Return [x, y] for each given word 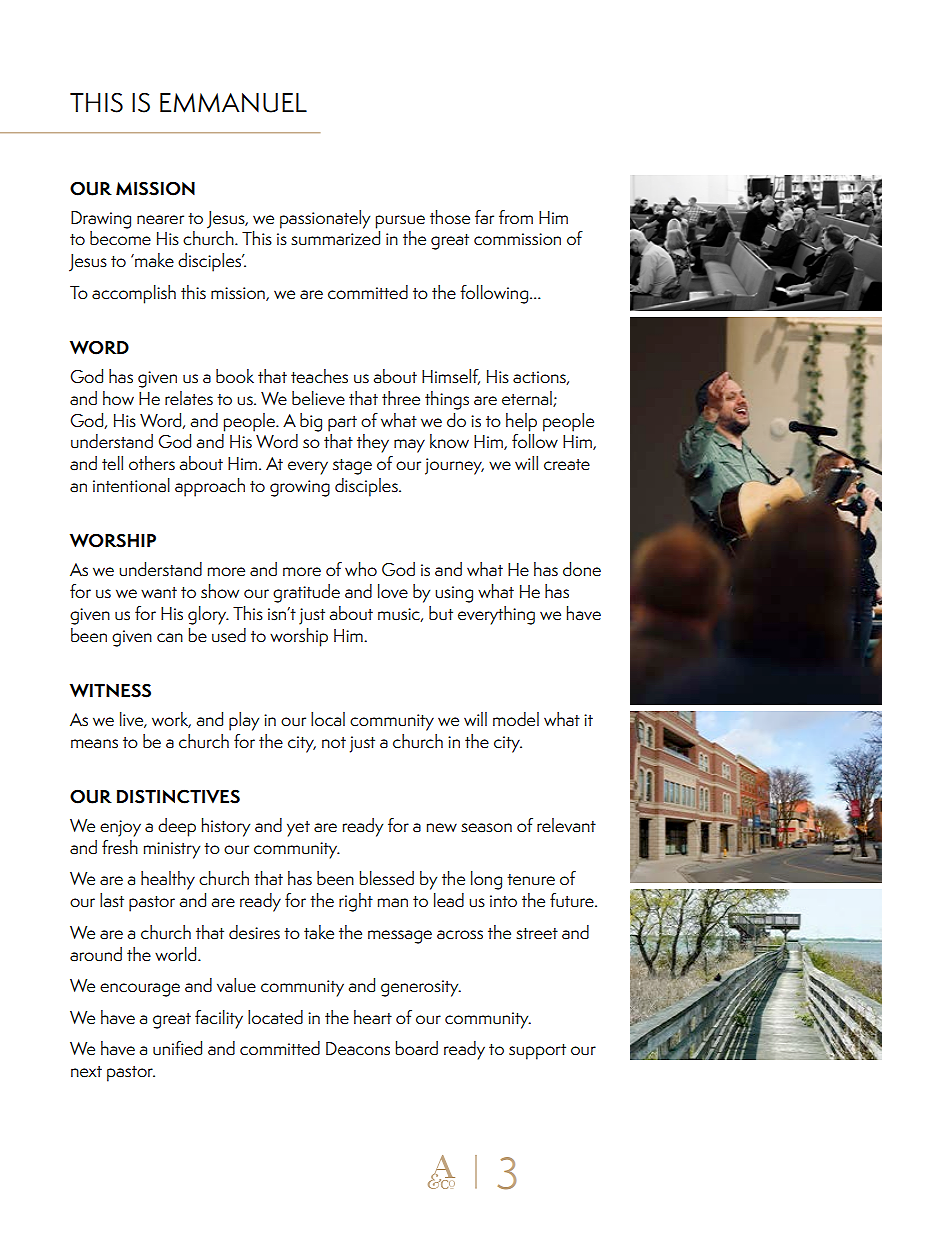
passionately [325, 219]
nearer [160, 220]
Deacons [358, 1049]
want [159, 593]
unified [177, 1048]
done [582, 569]
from [516, 217]
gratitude [306, 593]
